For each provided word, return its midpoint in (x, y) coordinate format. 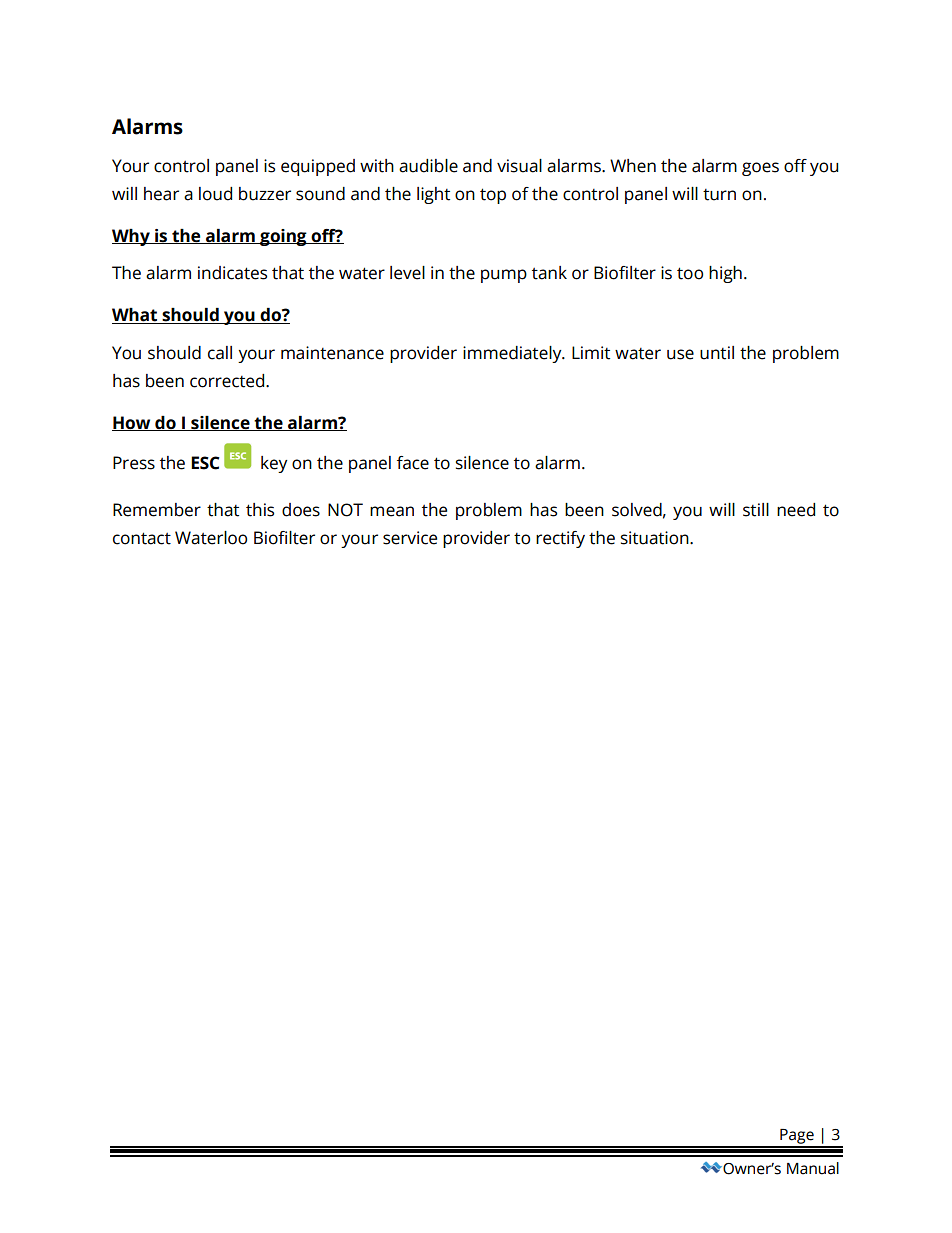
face (413, 463)
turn (719, 195)
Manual (813, 1168)
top (493, 196)
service (410, 538)
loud (215, 194)
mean (392, 511)
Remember (157, 510)
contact (142, 538)
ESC (205, 463)
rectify (560, 539)
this (260, 510)
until (717, 353)
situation (656, 538)
